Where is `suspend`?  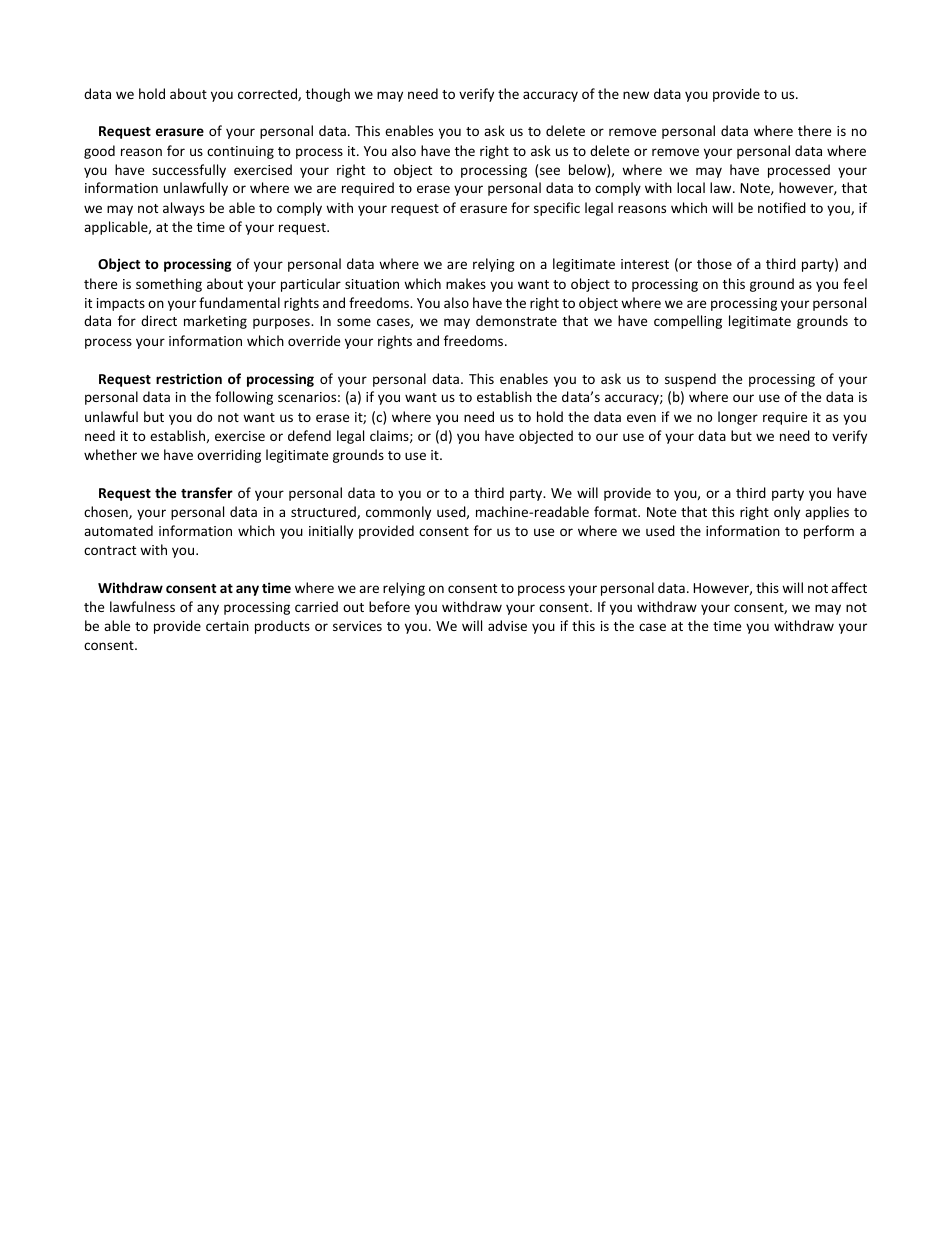 suspend is located at coordinates (690, 380).
